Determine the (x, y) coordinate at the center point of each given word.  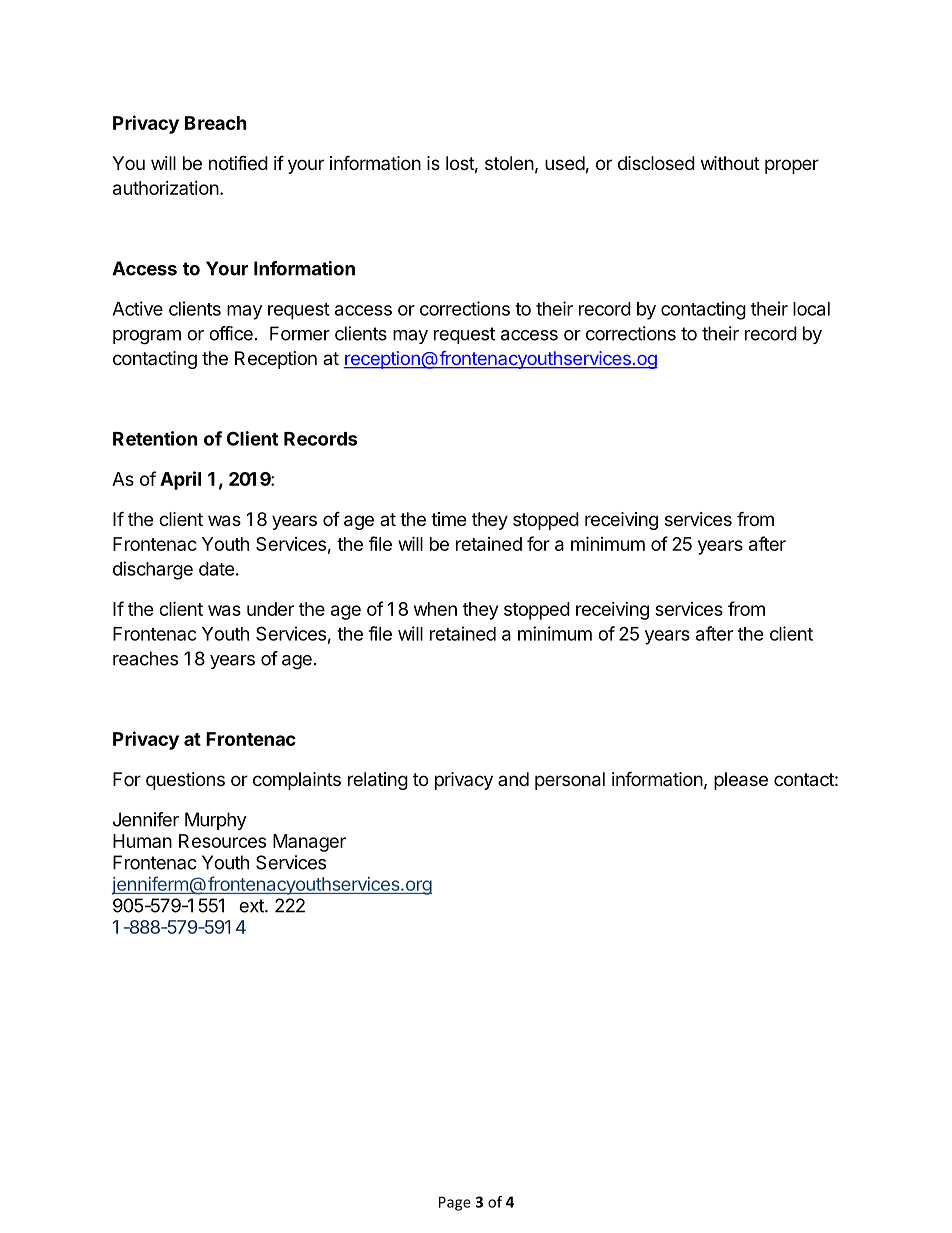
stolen (509, 163)
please (741, 781)
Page (455, 1203)
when (435, 609)
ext (252, 906)
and (513, 779)
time (448, 519)
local (811, 309)
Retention (155, 438)
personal (570, 781)
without (730, 163)
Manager (309, 843)
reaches (145, 658)
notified (238, 162)
